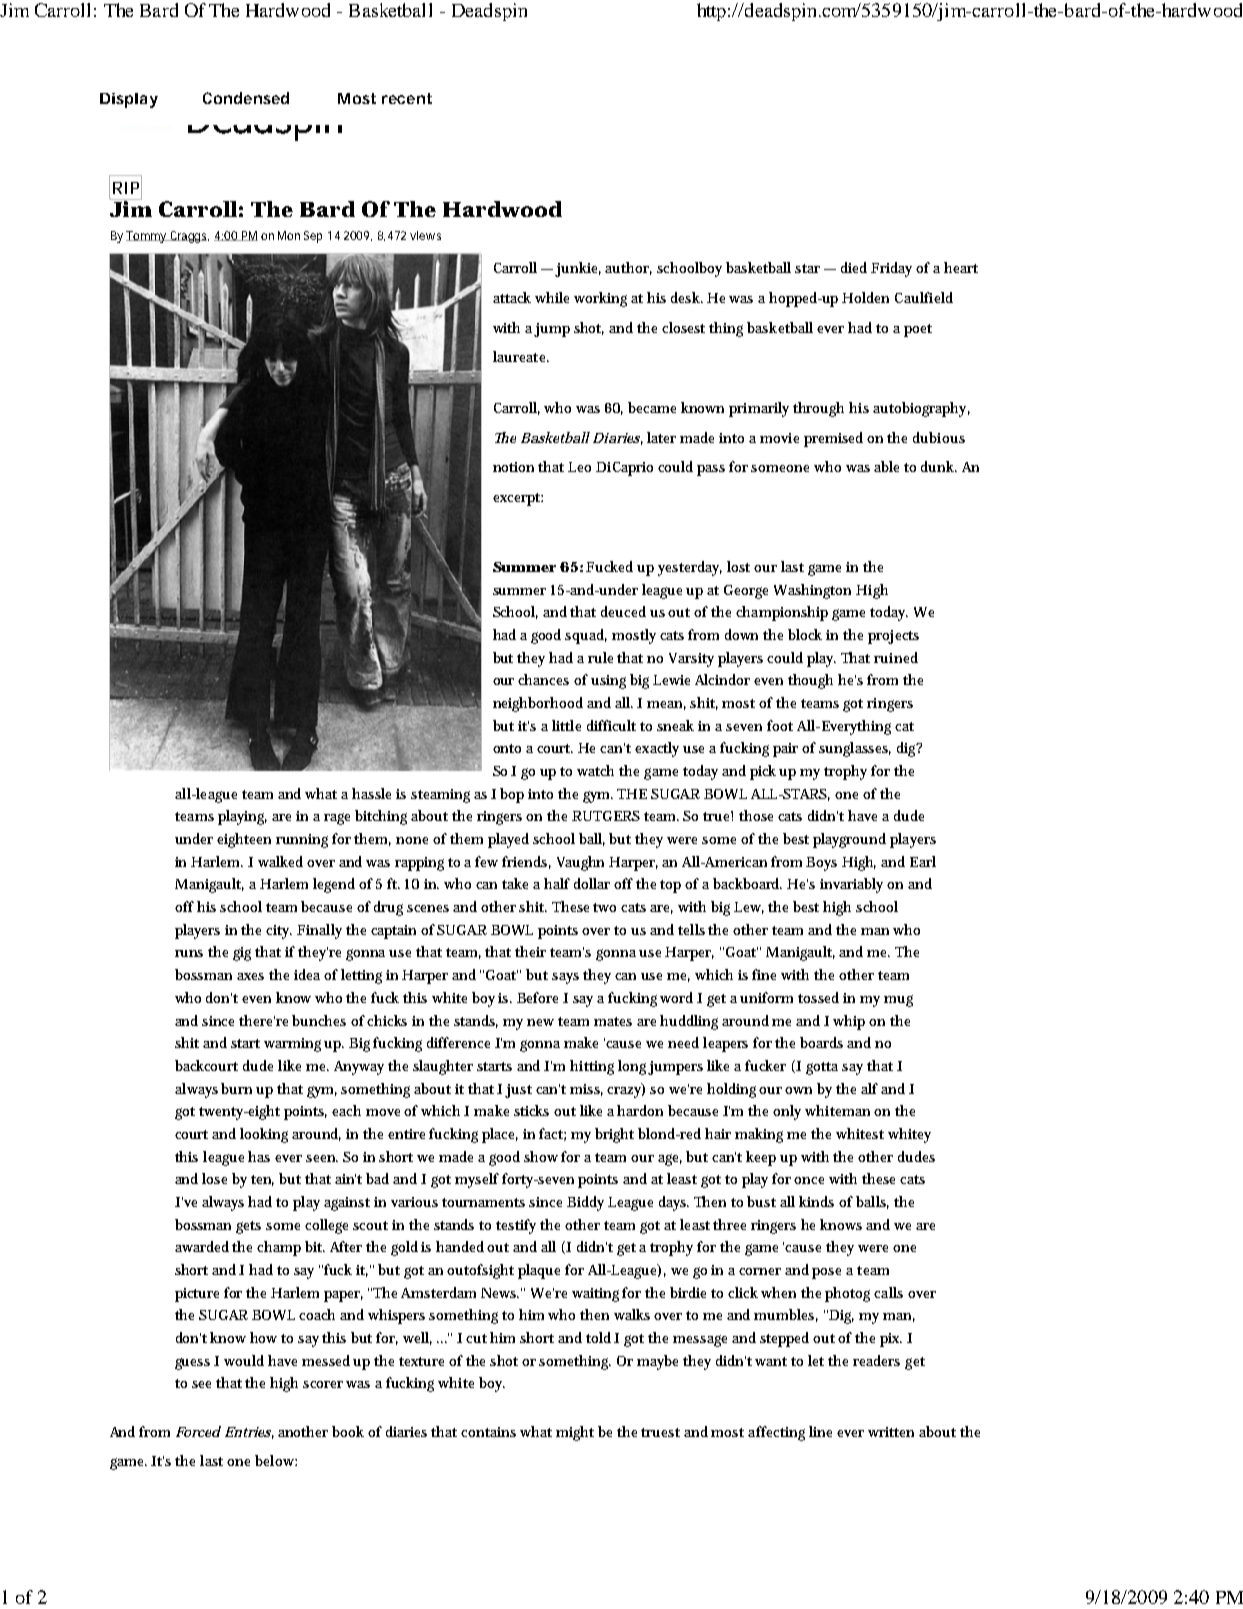 The height and width of the screenshot is (1609, 1243). What do you see at coordinates (854, 267) in the screenshot?
I see `died` at bounding box center [854, 267].
